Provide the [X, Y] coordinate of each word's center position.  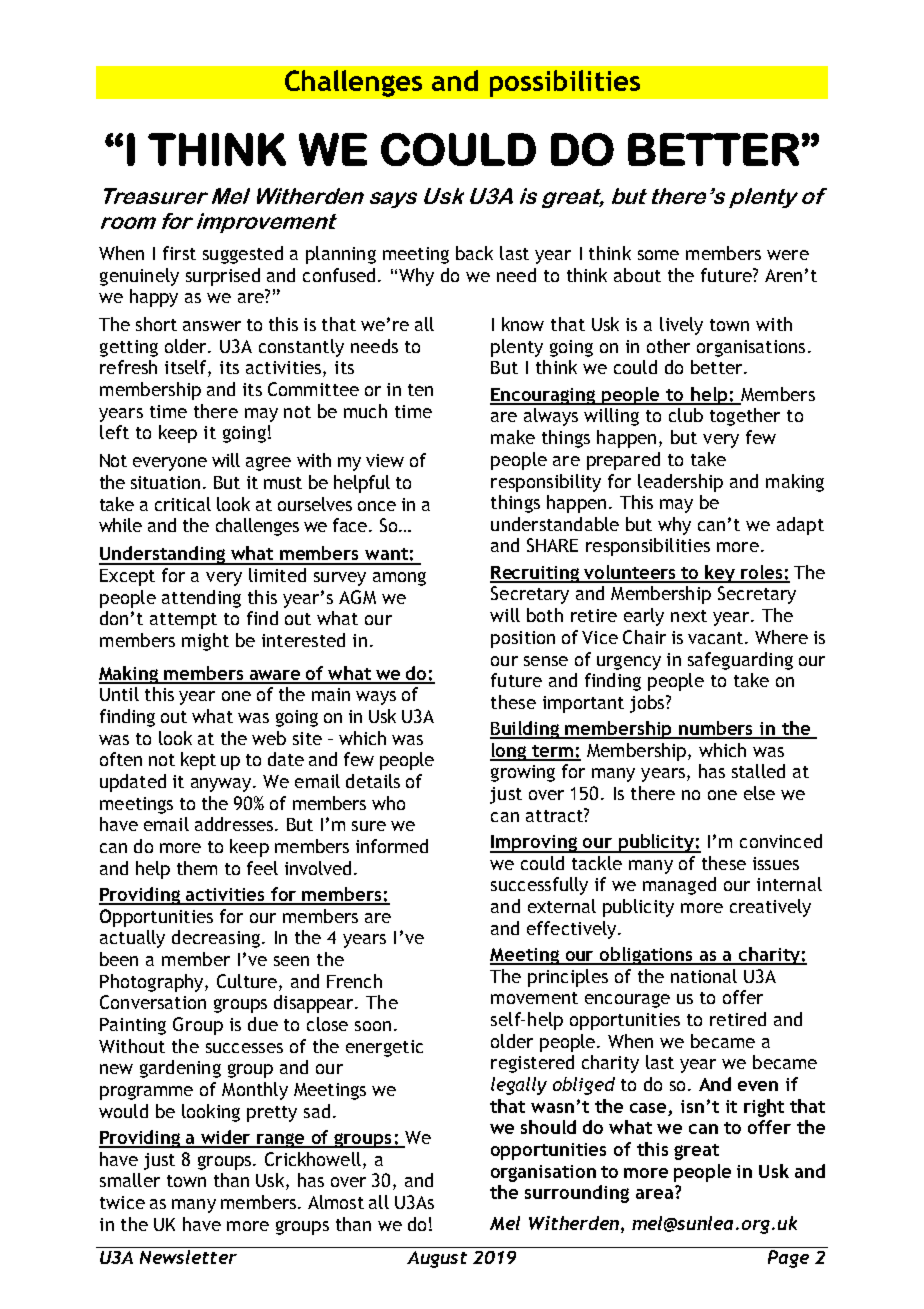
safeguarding [740, 661]
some [658, 255]
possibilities [565, 83]
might [205, 642]
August [437, 1259]
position [523, 639]
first [179, 253]
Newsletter [188, 1257]
